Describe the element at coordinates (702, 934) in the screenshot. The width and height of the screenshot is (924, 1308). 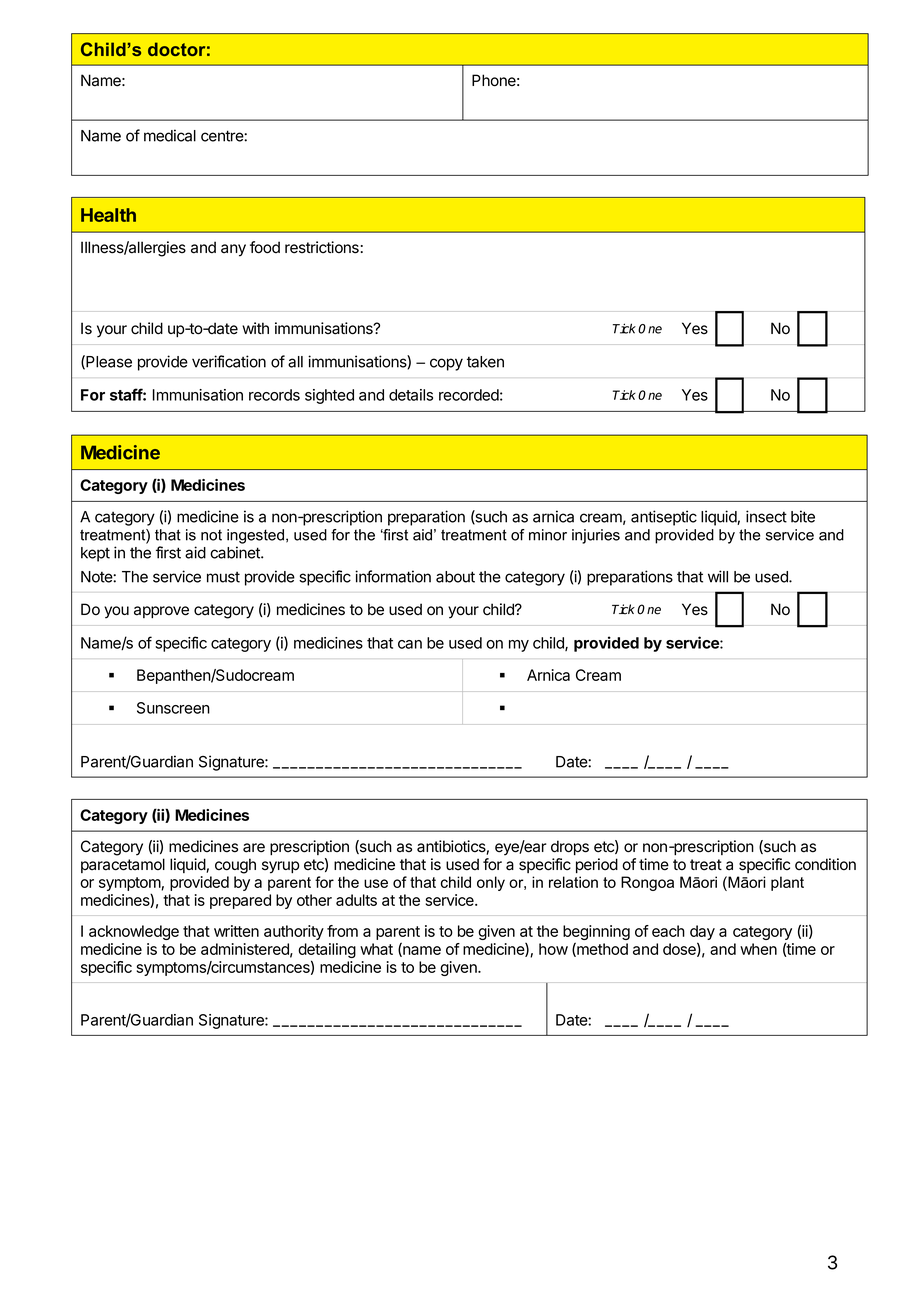
I see `day` at that location.
